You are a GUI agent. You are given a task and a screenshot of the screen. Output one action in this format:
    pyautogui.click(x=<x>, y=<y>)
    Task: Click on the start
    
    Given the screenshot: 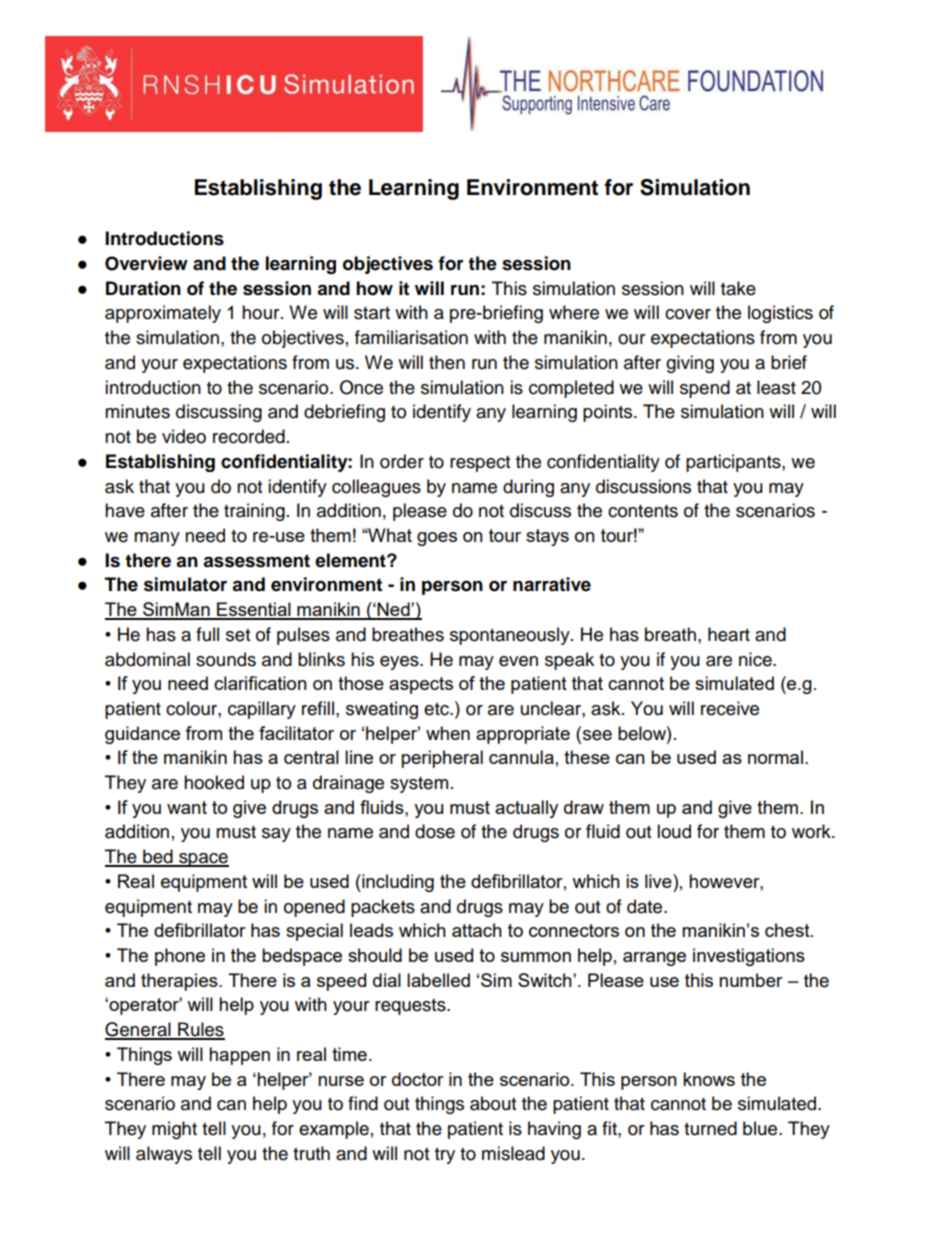 What is the action you would take?
    pyautogui.click(x=372, y=313)
